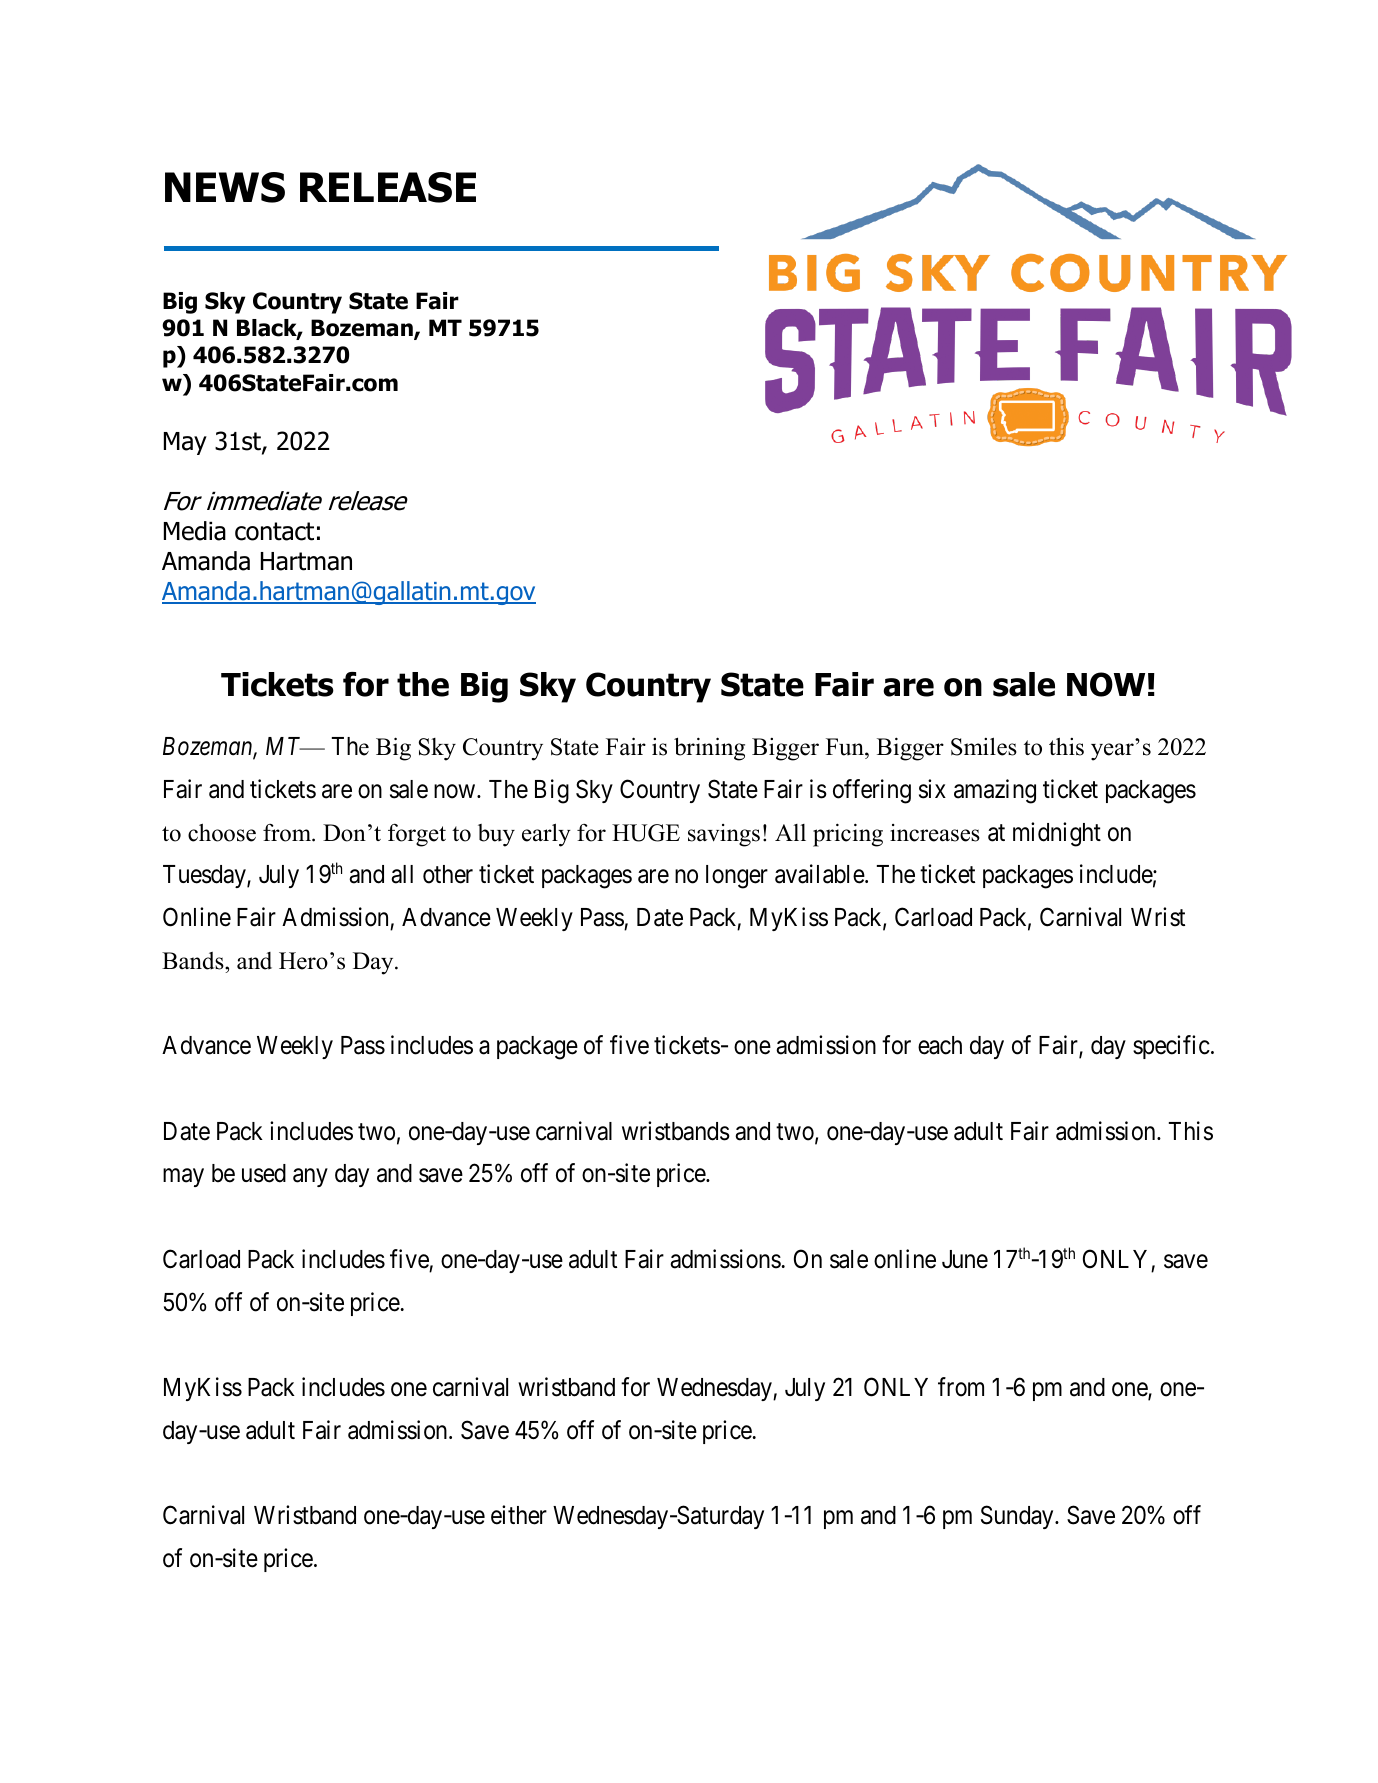 This screenshot has height=1783, width=1378. I want to click on each, so click(940, 1045).
